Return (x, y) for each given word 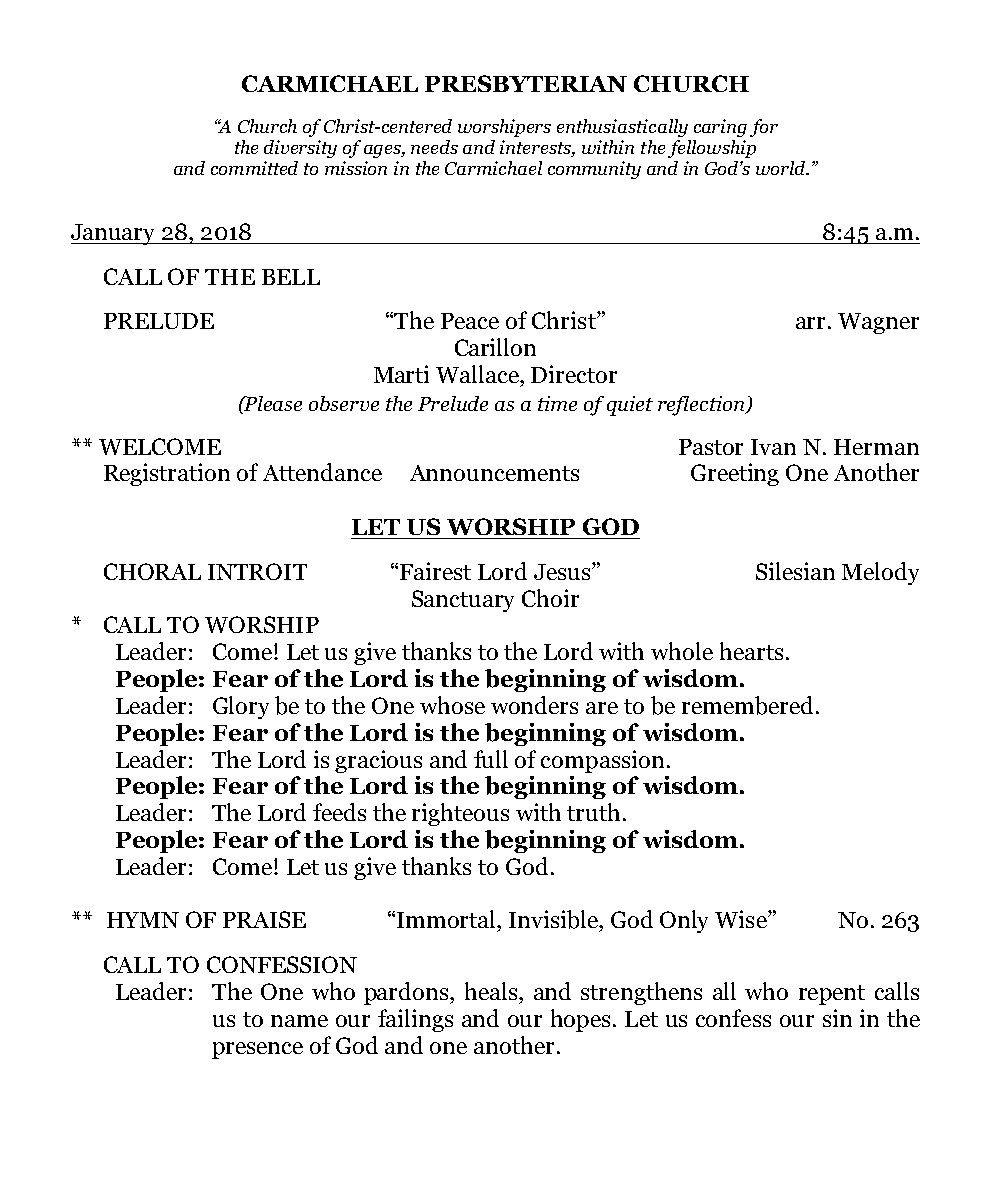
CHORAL (152, 571)
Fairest (435, 571)
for (764, 128)
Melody (880, 573)
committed (254, 168)
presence (257, 1050)
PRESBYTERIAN (526, 83)
